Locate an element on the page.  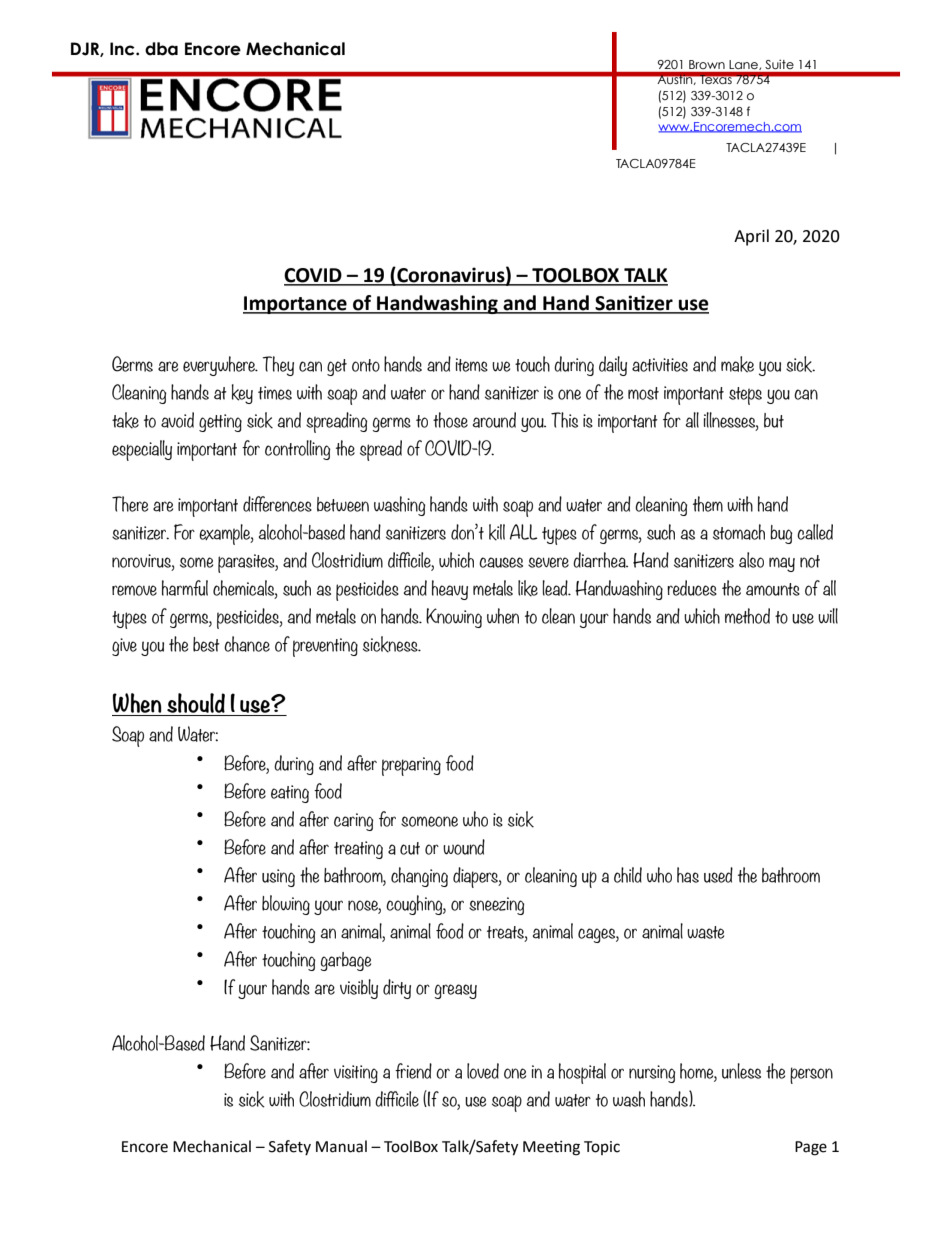
method is located at coordinates (747, 616).
